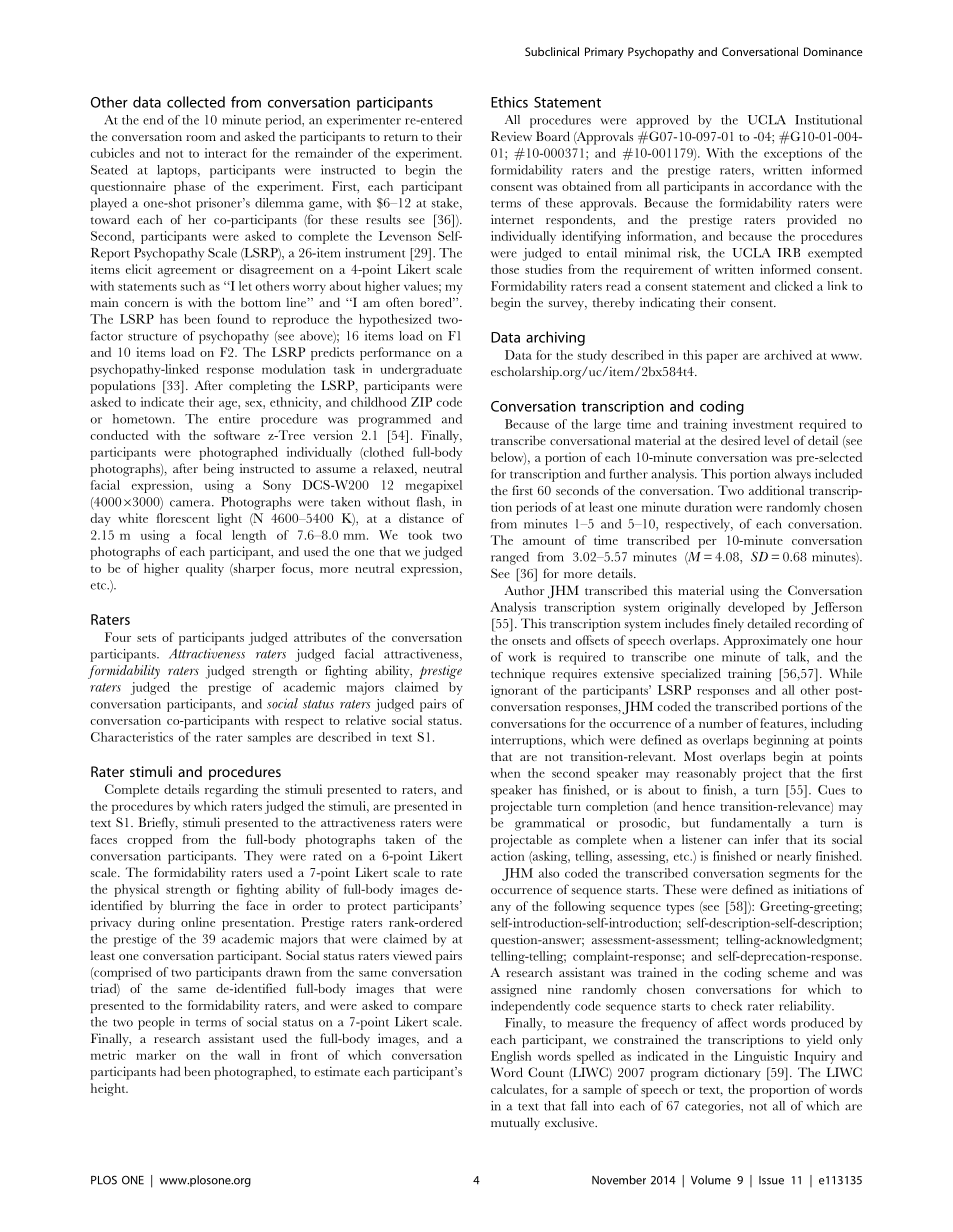 Image resolution: width=953 pixels, height=1232 pixels. I want to click on Ethics, so click(509, 102).
